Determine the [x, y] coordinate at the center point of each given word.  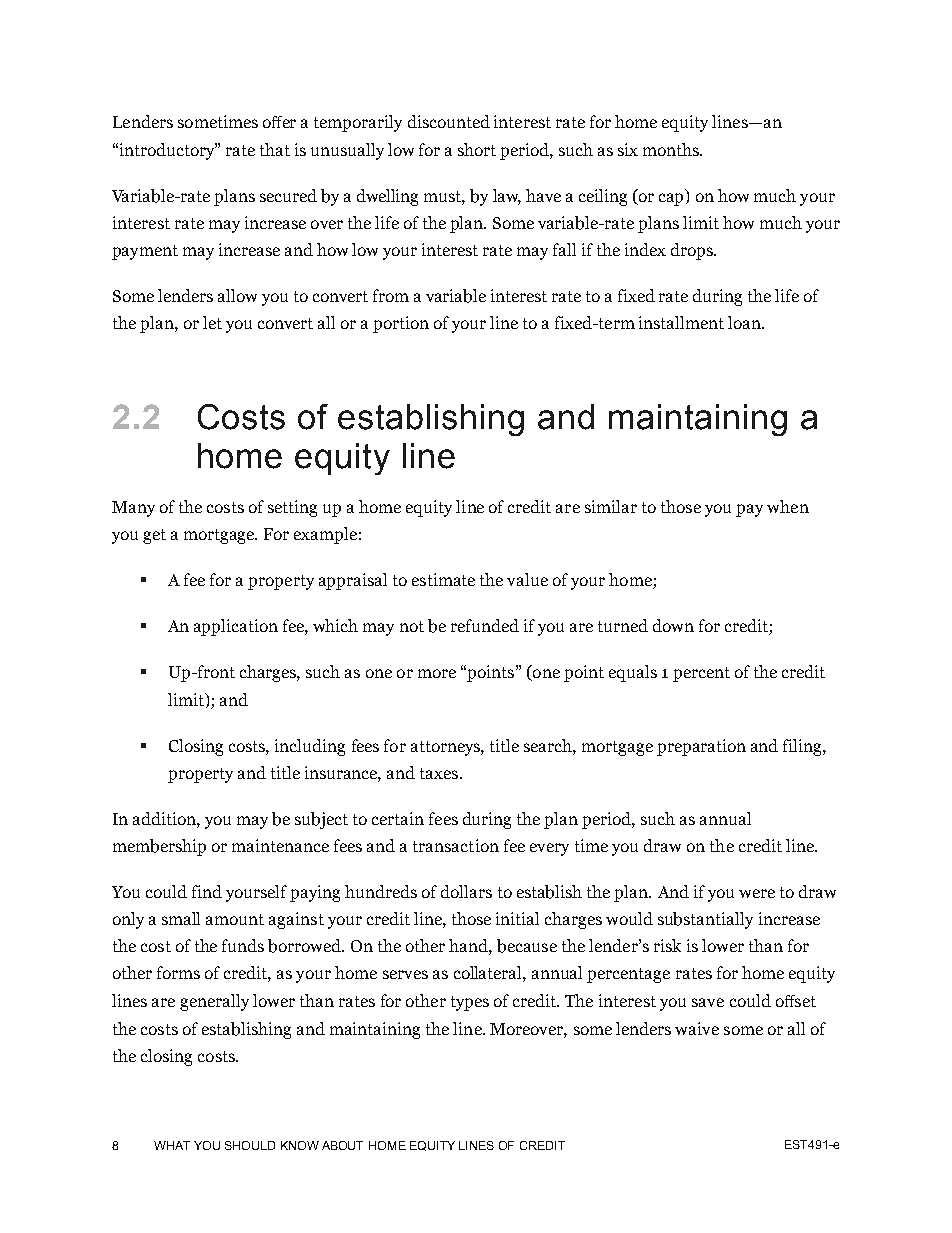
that [275, 149]
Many [133, 509]
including [310, 747]
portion [401, 324]
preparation [701, 747]
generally [214, 1002]
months [672, 149]
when [788, 506]
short [477, 149]
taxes [439, 773]
